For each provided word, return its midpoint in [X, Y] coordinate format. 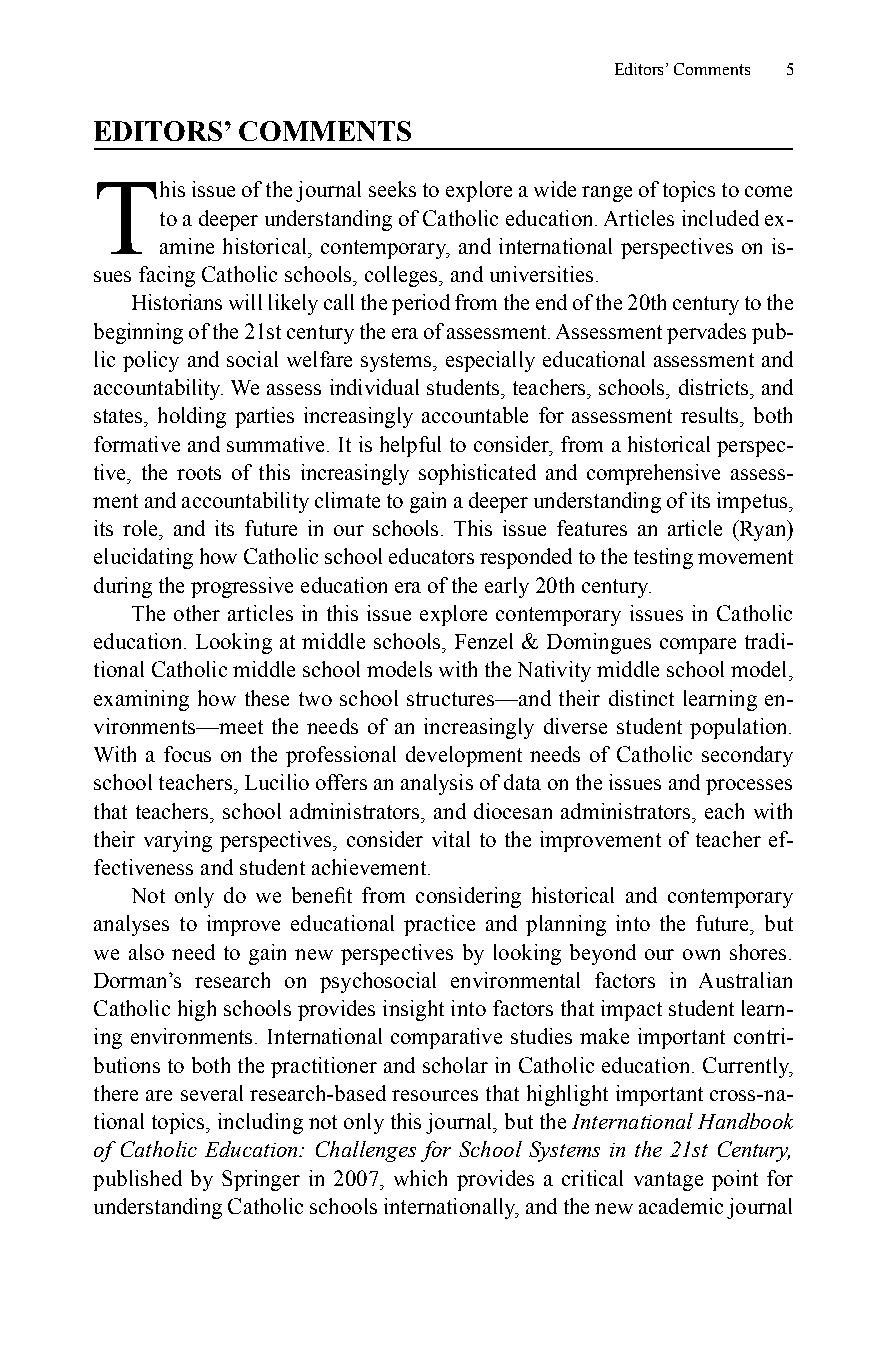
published [137, 1180]
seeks [392, 189]
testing [663, 558]
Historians [177, 302]
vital [451, 839]
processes [749, 787]
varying [178, 841]
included [720, 218]
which [420, 1178]
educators [431, 556]
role [141, 528]
